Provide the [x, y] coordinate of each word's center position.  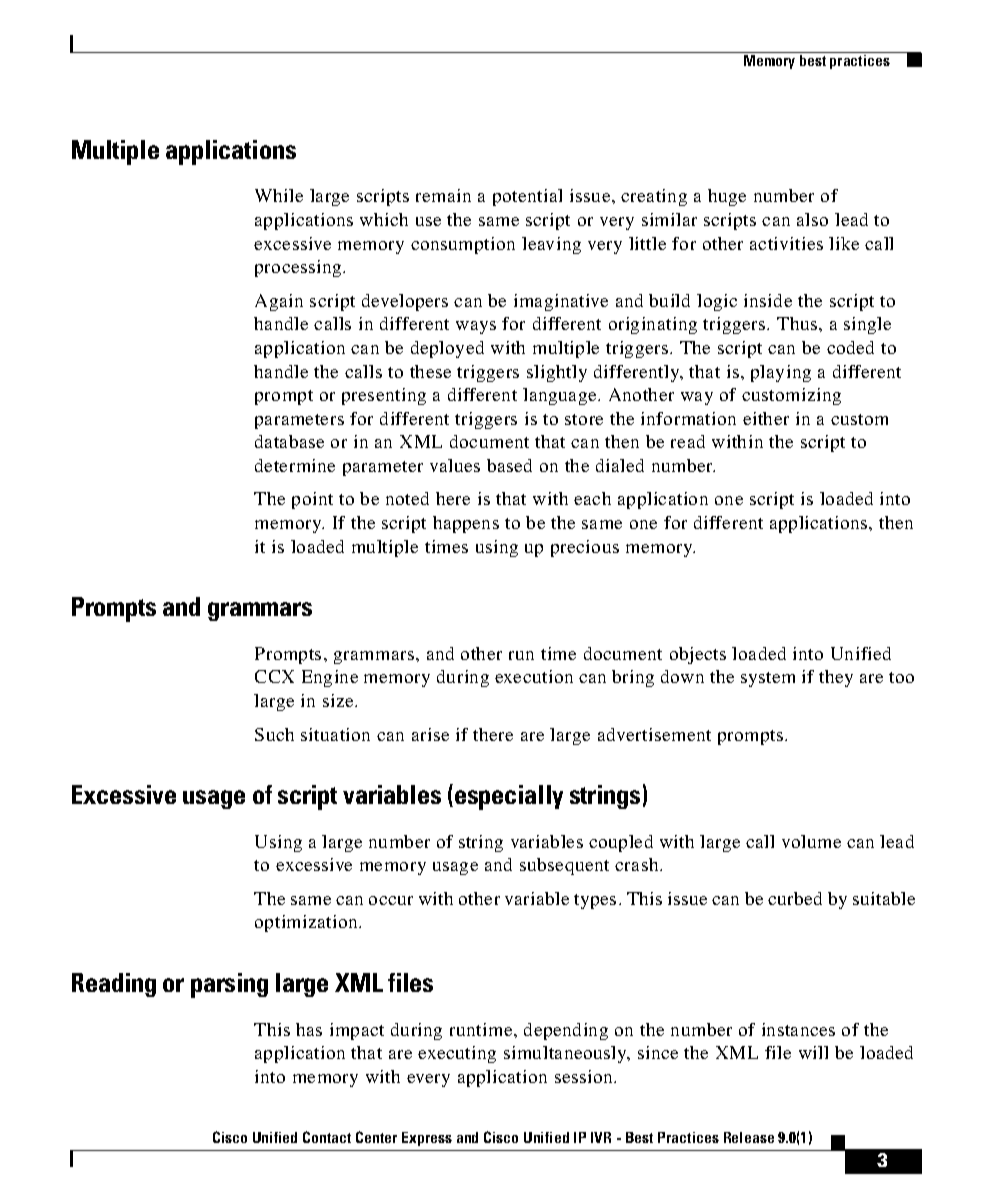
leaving [551, 245]
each [592, 498]
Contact [327, 1137]
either [766, 418]
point [312, 500]
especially [509, 797]
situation [335, 734]
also [812, 219]
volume [811, 841]
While [279, 195]
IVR [601, 1137]
